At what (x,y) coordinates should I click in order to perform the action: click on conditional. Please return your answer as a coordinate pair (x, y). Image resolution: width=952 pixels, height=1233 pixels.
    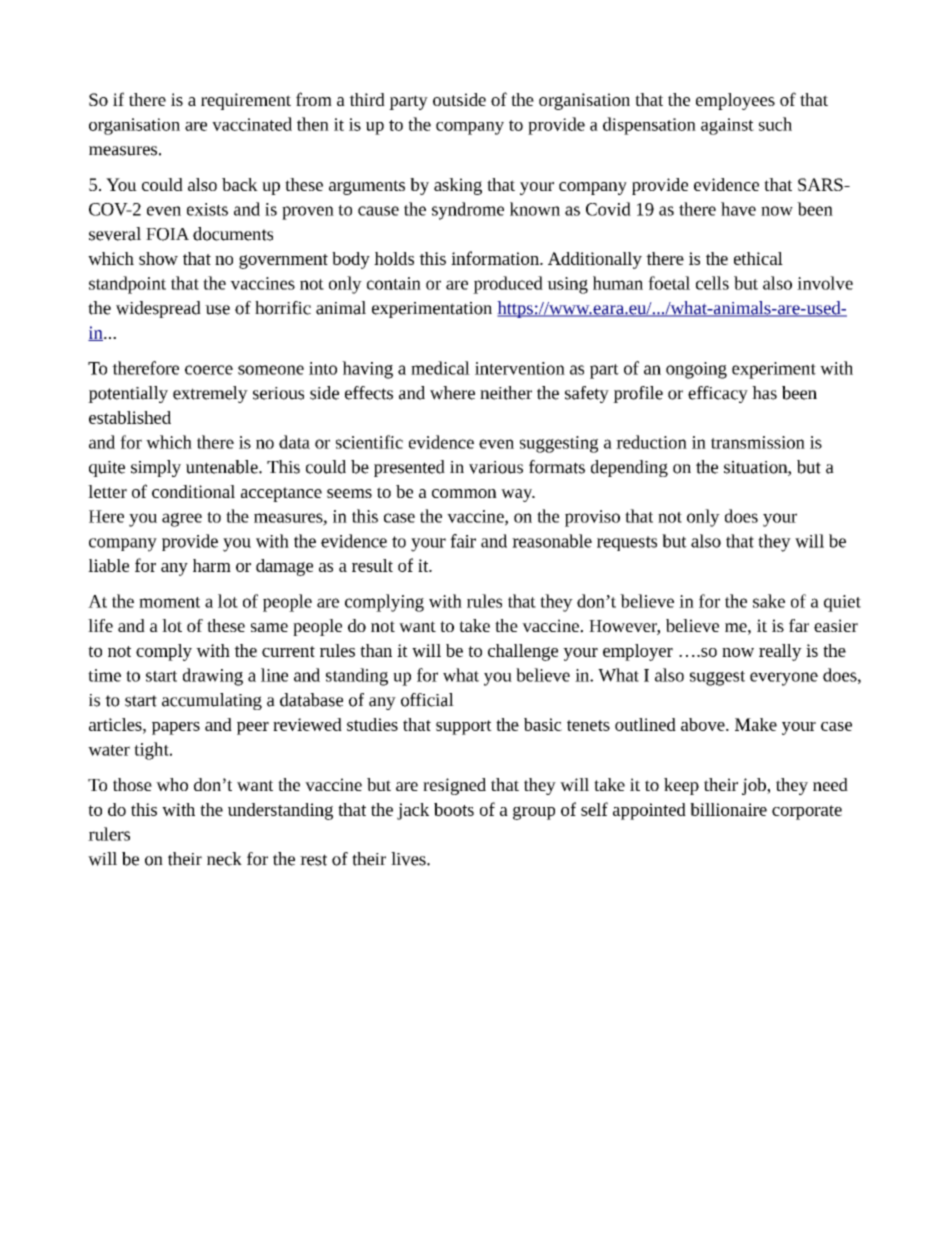
    Looking at the image, I should click on (193, 491).
